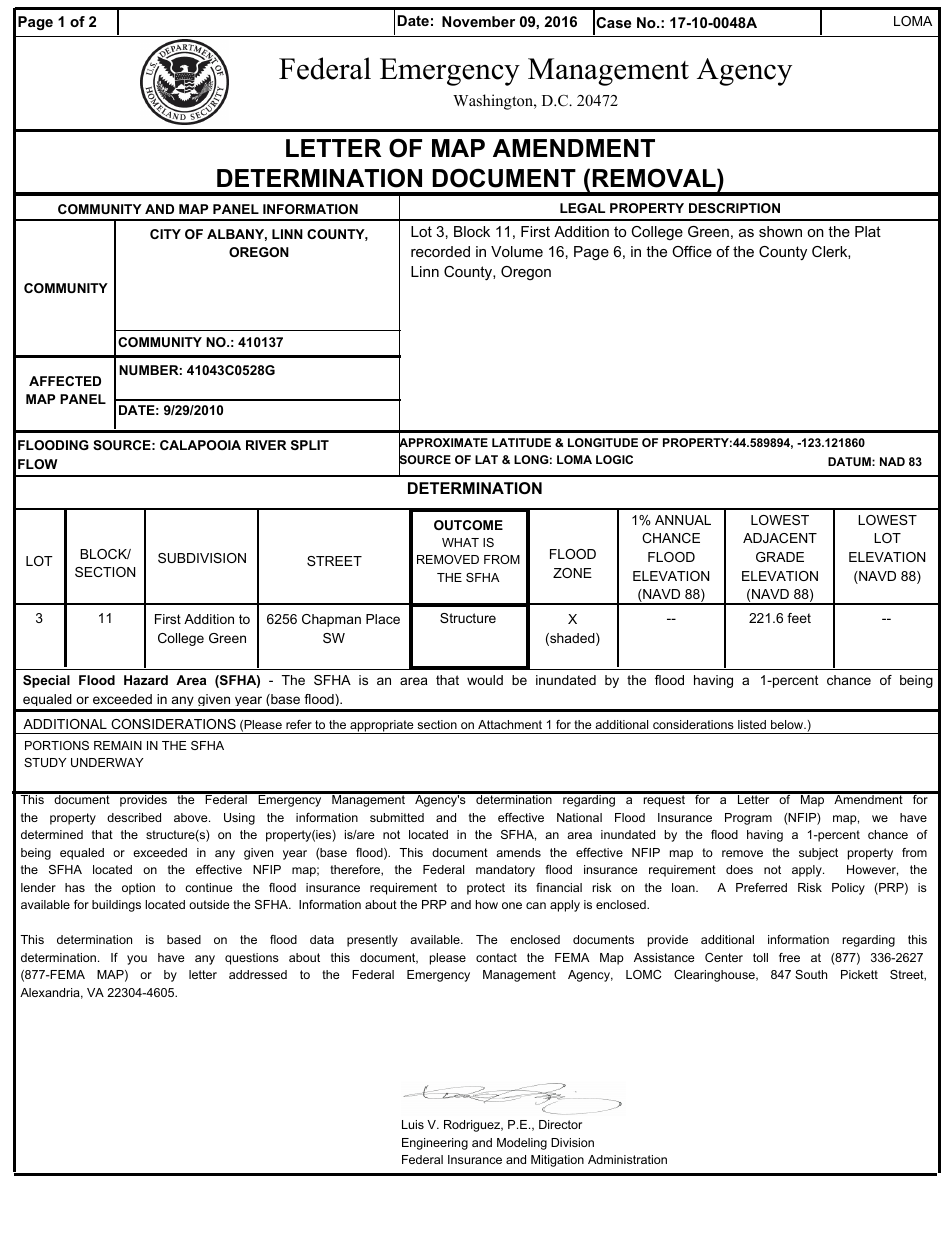 This document has height=1233, width=952. What do you see at coordinates (734, 208) in the document?
I see `DESCRIPTION` at bounding box center [734, 208].
